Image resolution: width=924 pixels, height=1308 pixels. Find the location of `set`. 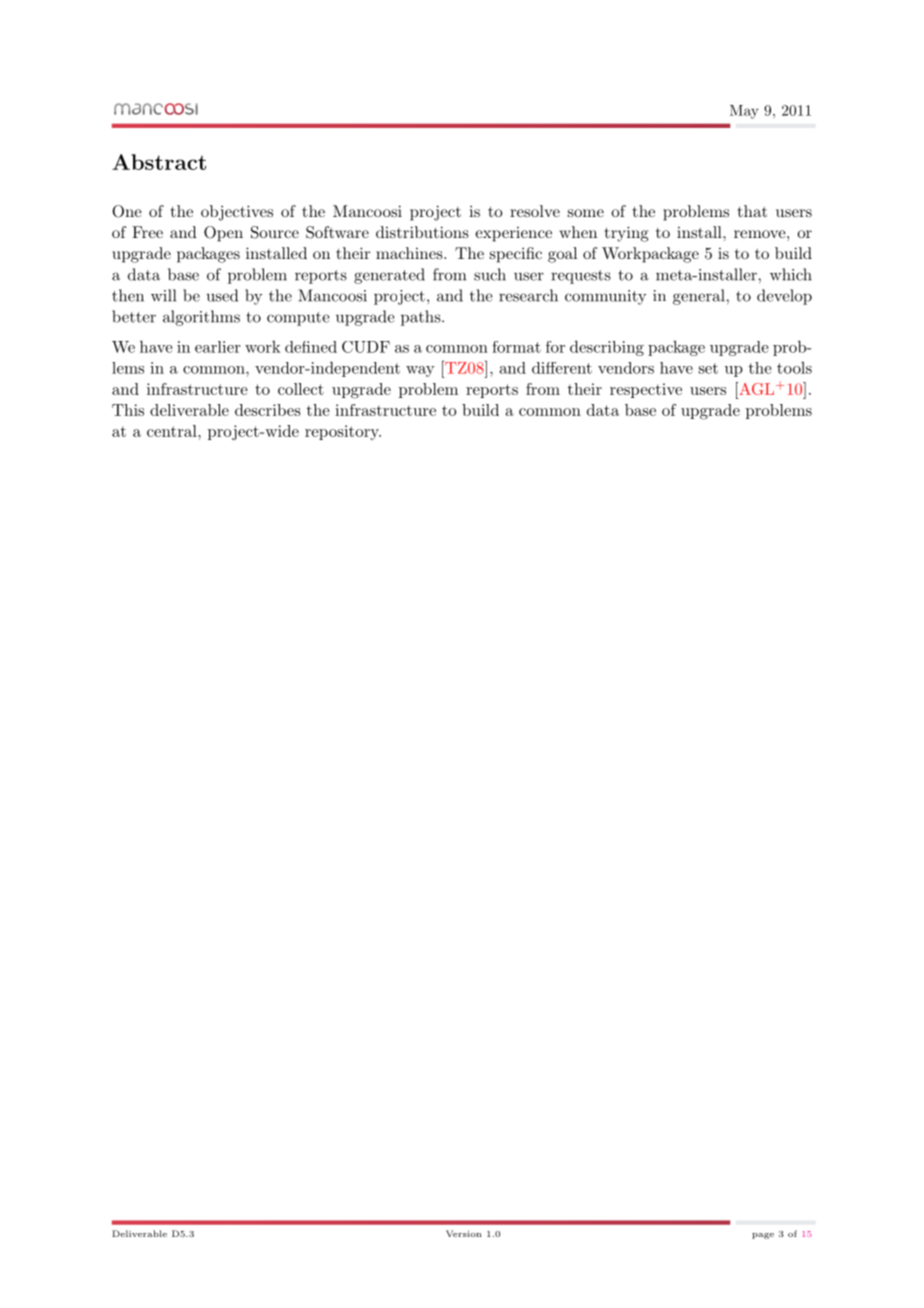

set is located at coordinates (708, 368).
